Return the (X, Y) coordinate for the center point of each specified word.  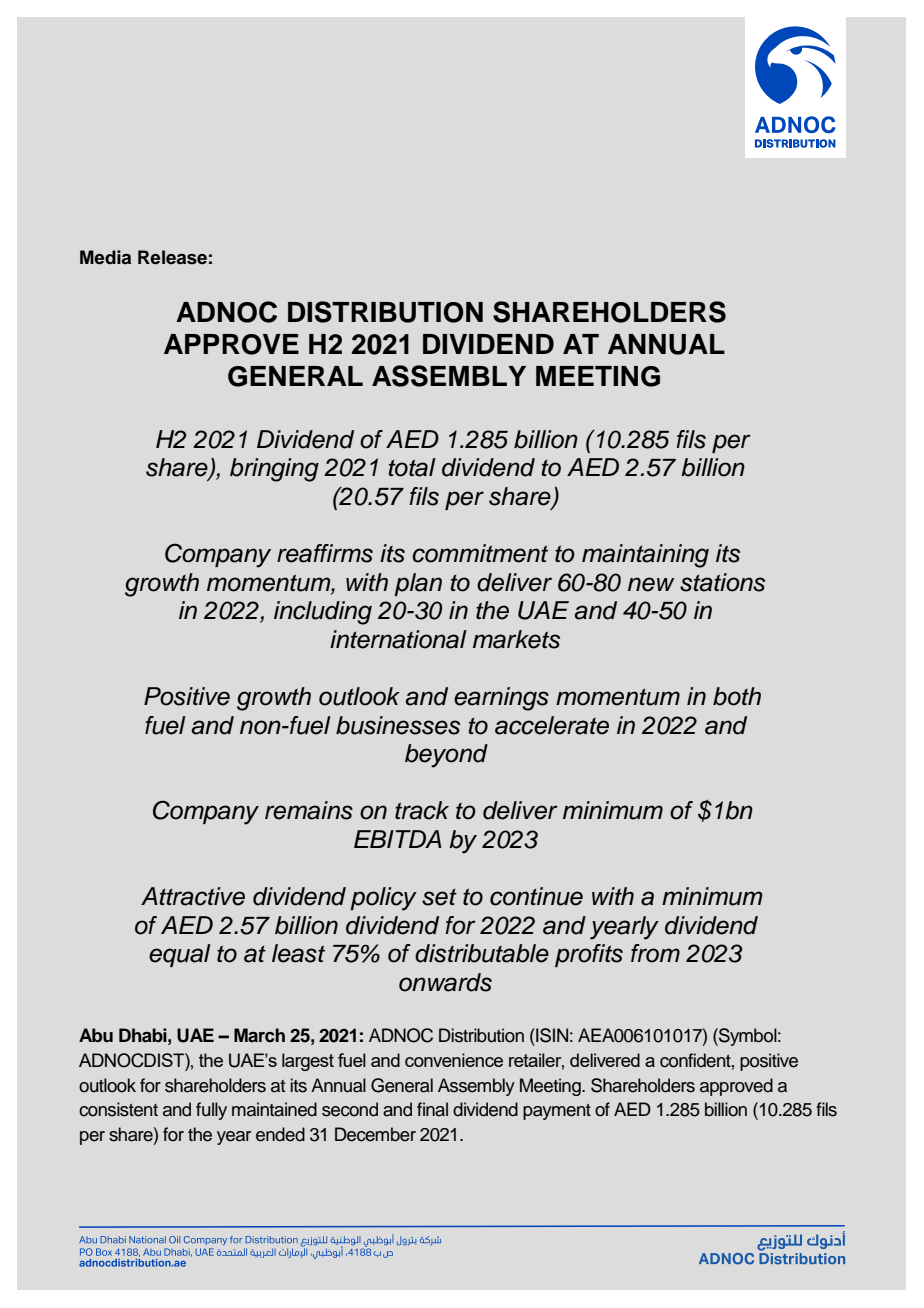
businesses (398, 725)
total (412, 467)
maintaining (645, 556)
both (737, 696)
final (432, 1109)
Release (172, 257)
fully (211, 1111)
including (323, 613)
